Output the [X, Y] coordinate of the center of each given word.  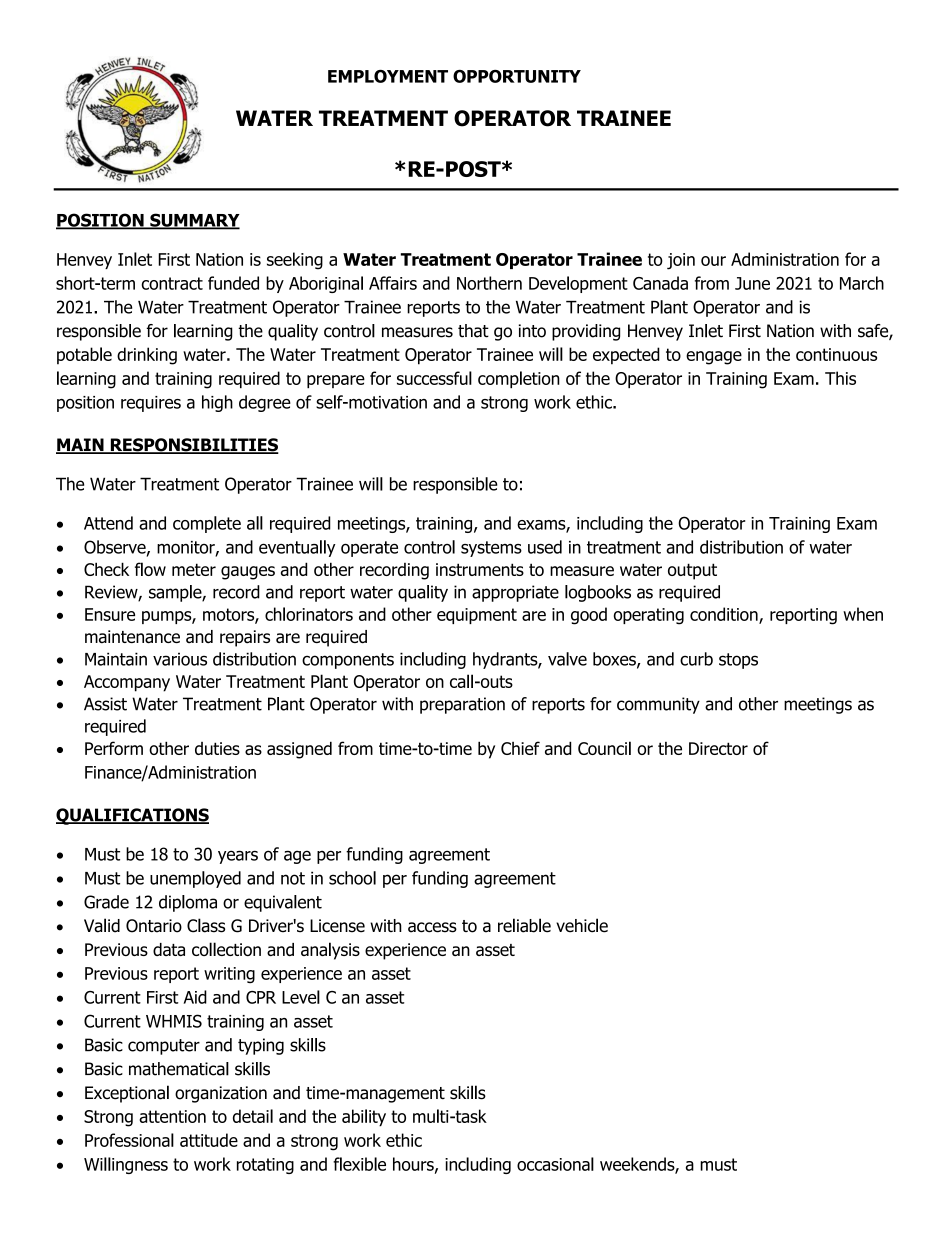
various [180, 659]
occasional [555, 1164]
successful [434, 378]
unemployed [195, 879]
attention [172, 1116]
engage [714, 358]
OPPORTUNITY [517, 76]
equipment [477, 616]
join [681, 261]
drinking [147, 356]
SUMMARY [194, 221]
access [432, 927]
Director [718, 748]
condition [725, 615]
